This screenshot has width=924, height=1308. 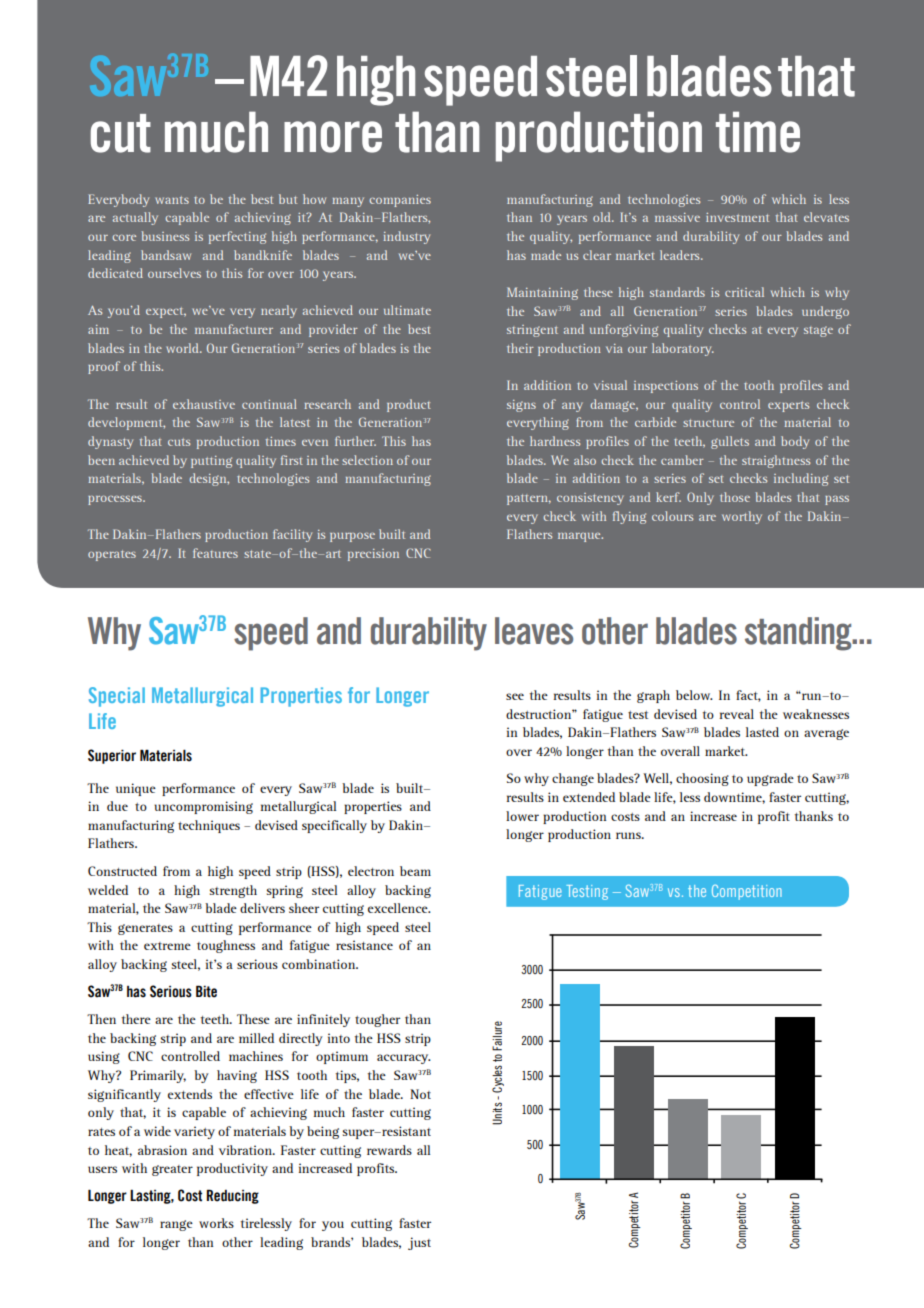 What do you see at coordinates (708, 423) in the screenshot?
I see `structure` at bounding box center [708, 423].
